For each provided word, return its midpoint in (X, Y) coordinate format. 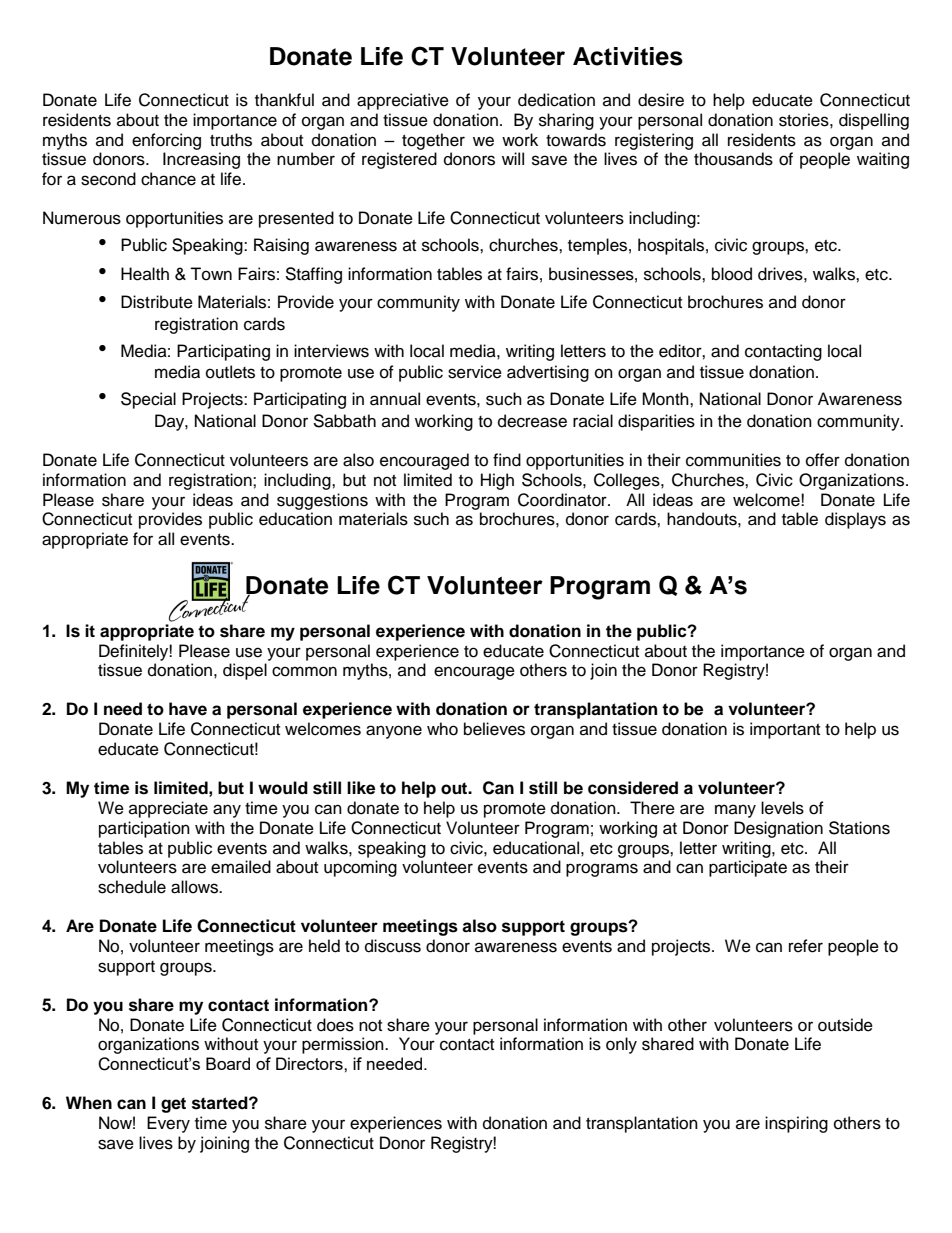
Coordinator (563, 500)
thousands (733, 159)
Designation (778, 829)
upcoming (360, 868)
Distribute (157, 302)
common (304, 671)
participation (144, 829)
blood (732, 274)
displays (855, 520)
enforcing (166, 141)
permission (344, 1045)
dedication (556, 100)
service (475, 372)
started (221, 1103)
